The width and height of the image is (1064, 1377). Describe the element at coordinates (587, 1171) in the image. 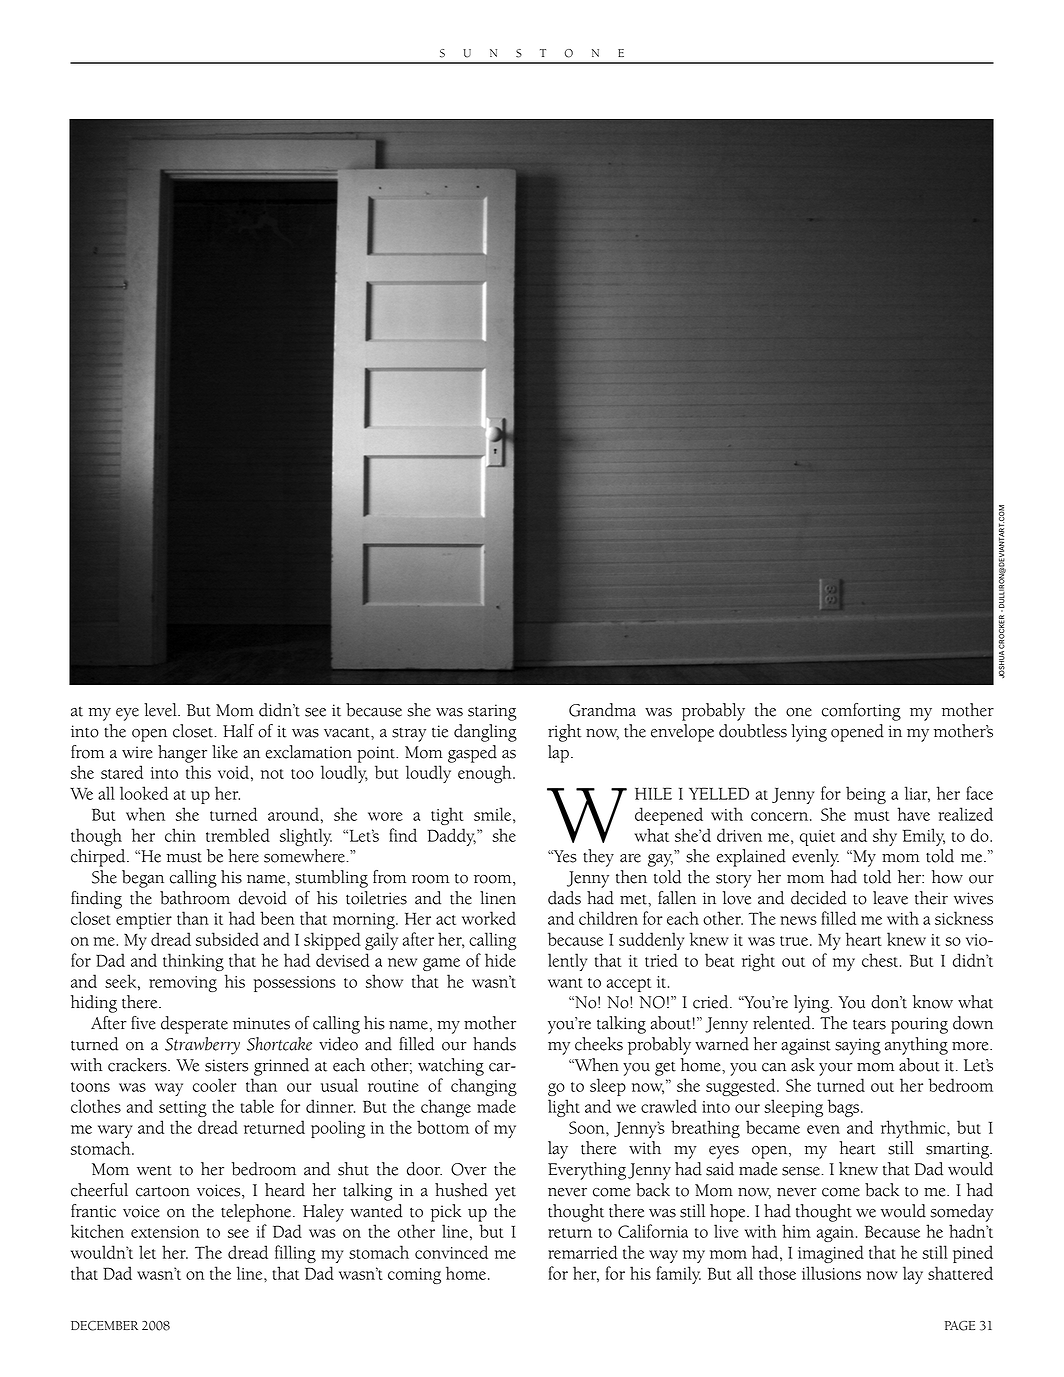

I see `Everything` at that location.
